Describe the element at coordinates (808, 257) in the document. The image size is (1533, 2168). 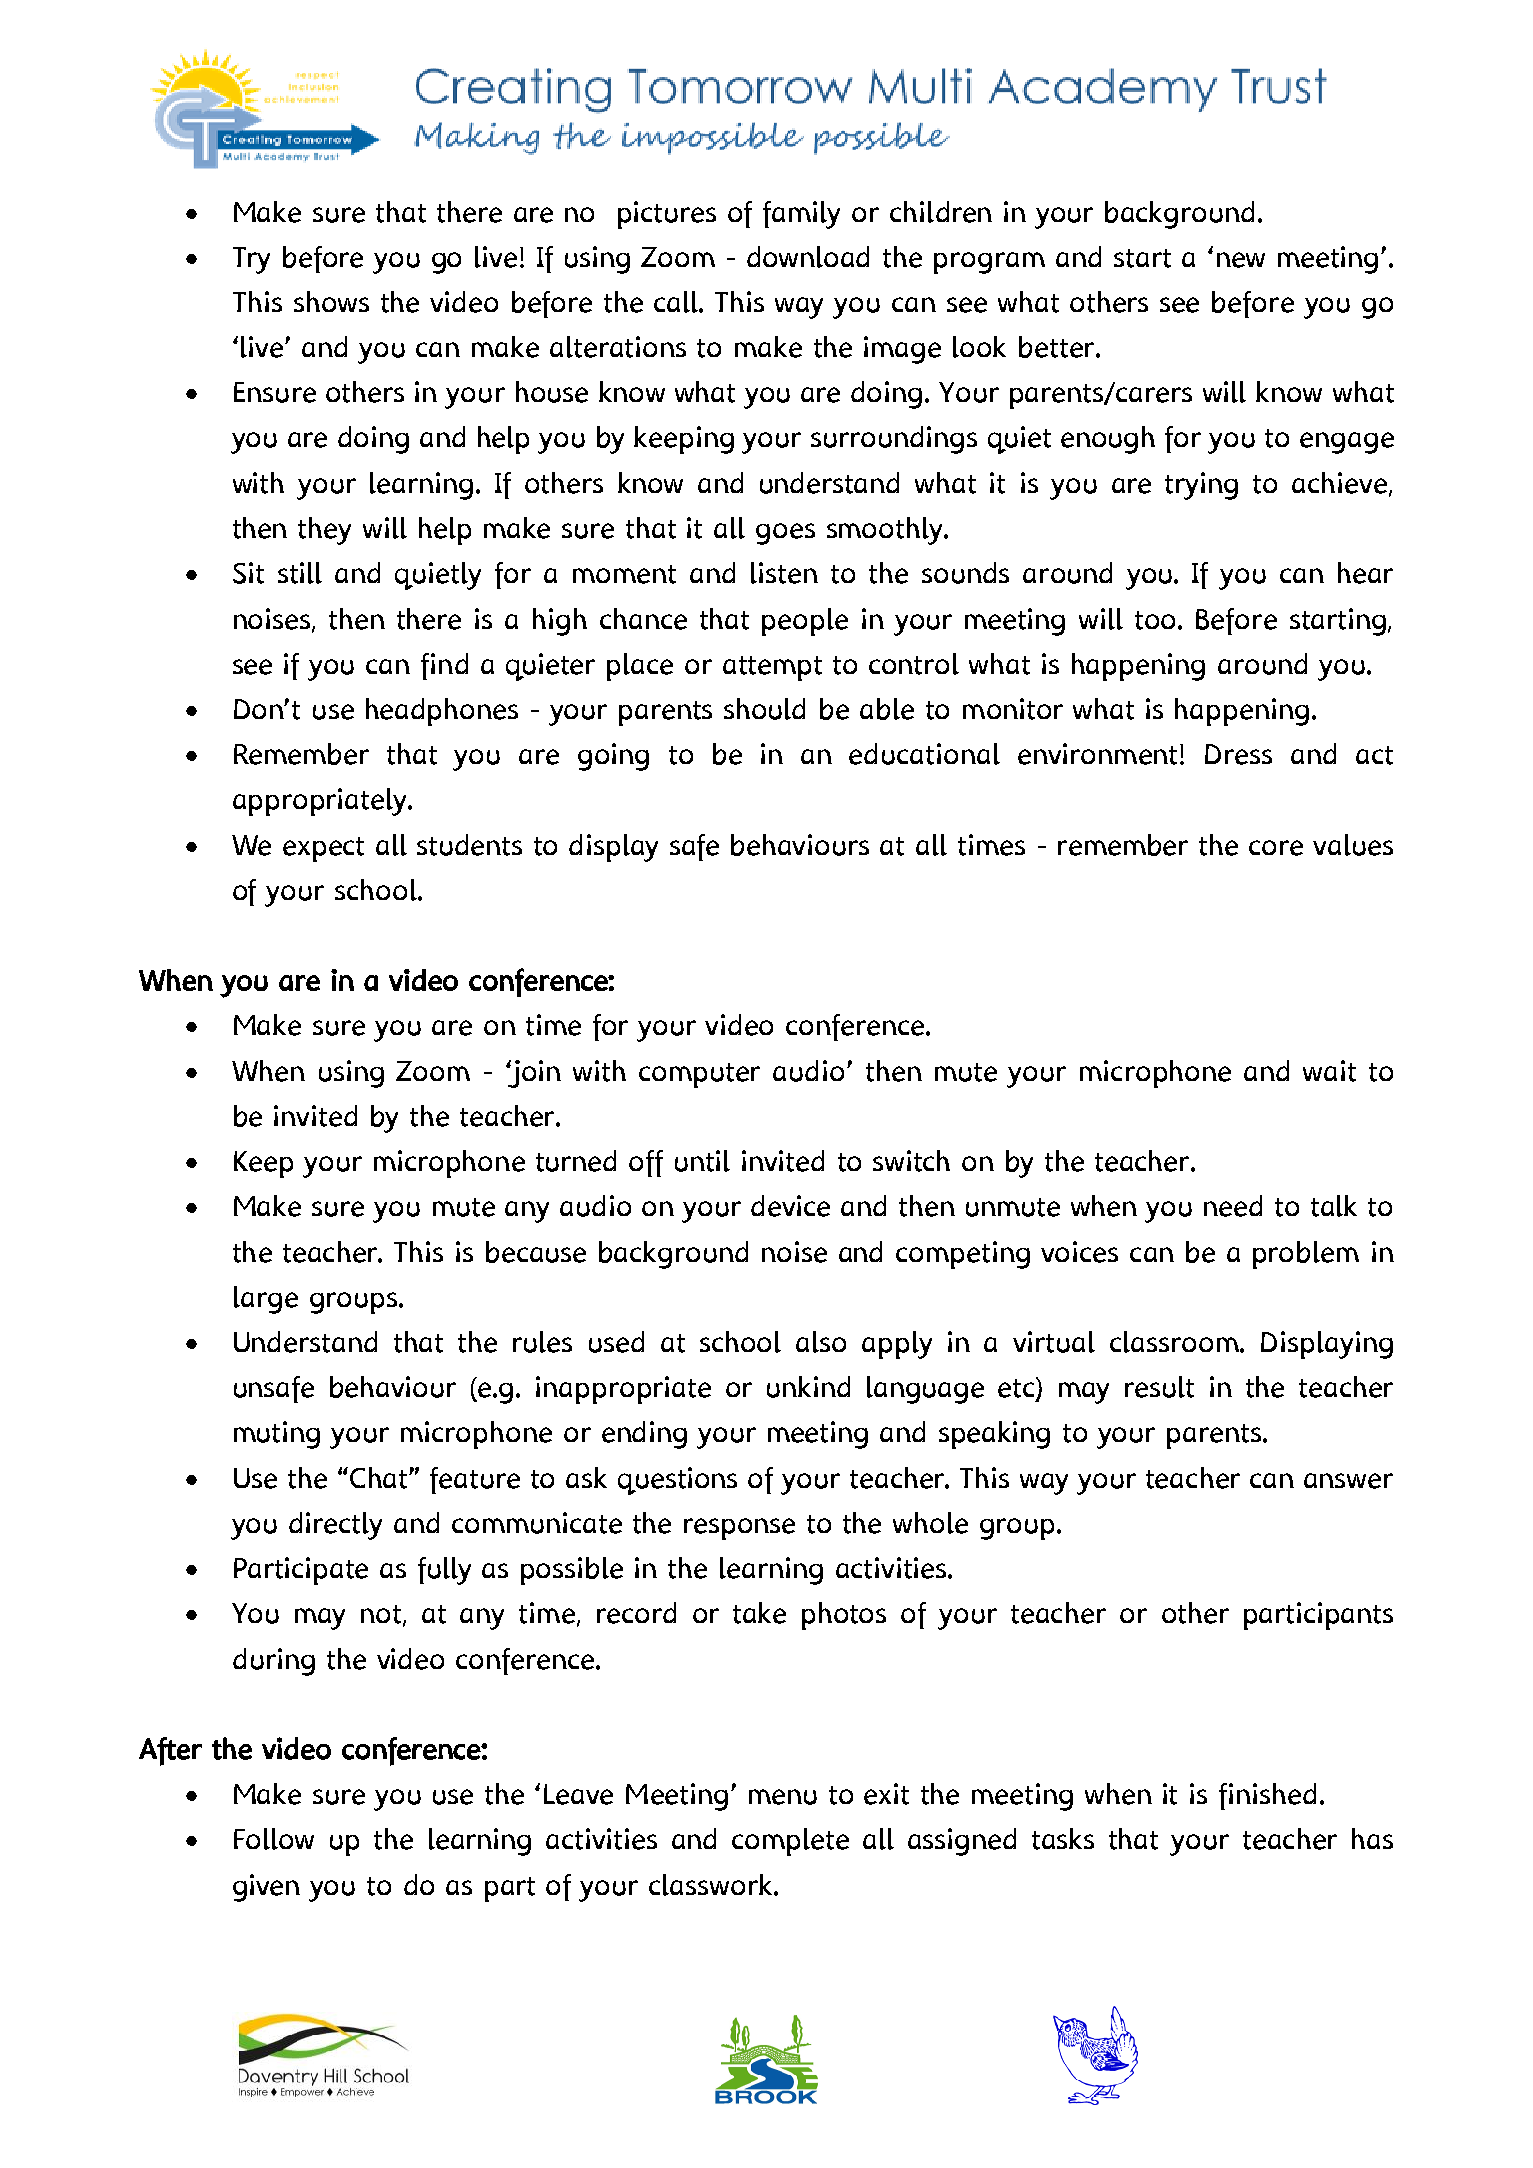
I see `download` at that location.
